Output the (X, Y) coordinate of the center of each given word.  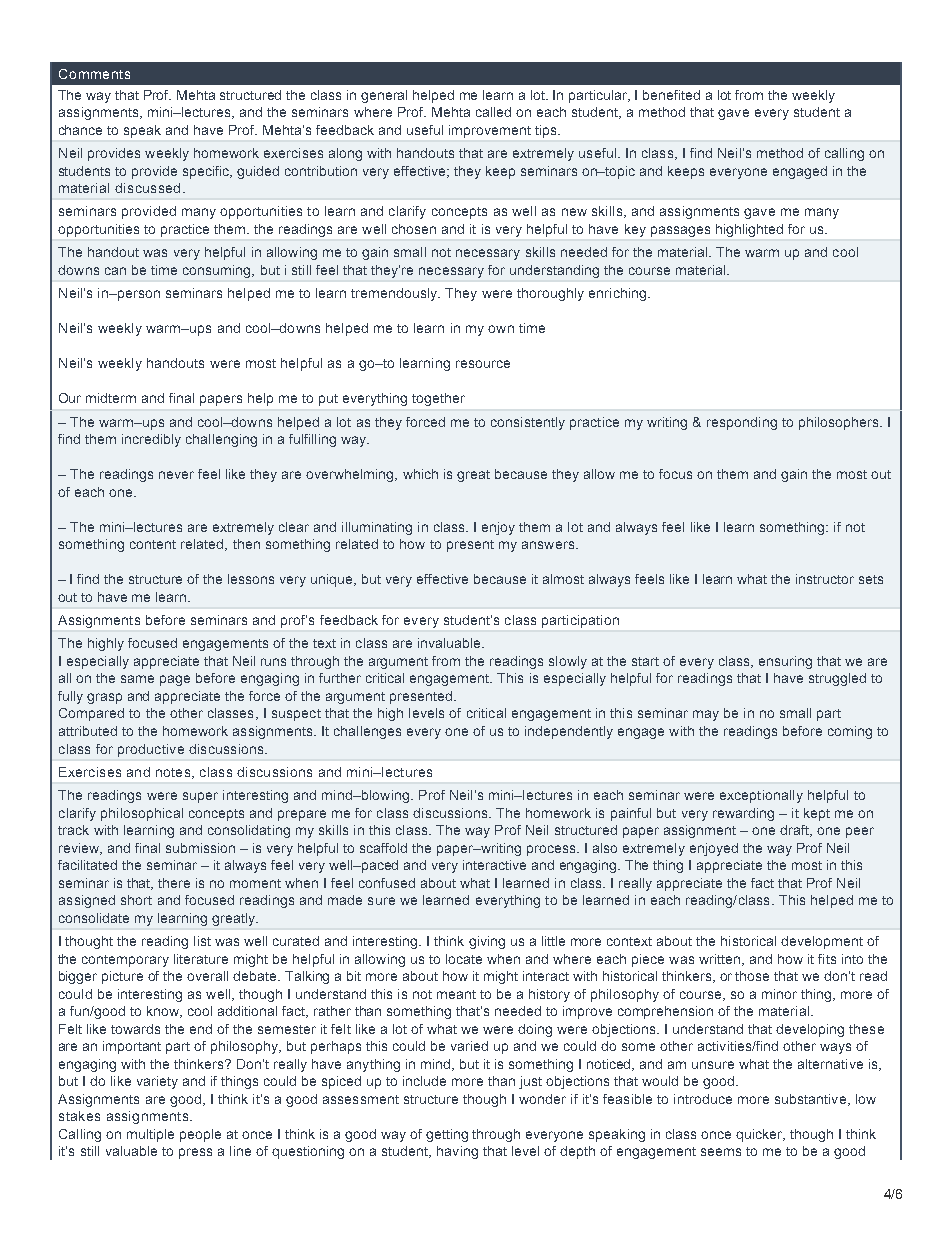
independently (569, 732)
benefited (671, 95)
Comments (94, 74)
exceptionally (761, 796)
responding (742, 423)
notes (173, 772)
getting (447, 1135)
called (493, 112)
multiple (150, 1135)
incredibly (151, 440)
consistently (528, 423)
